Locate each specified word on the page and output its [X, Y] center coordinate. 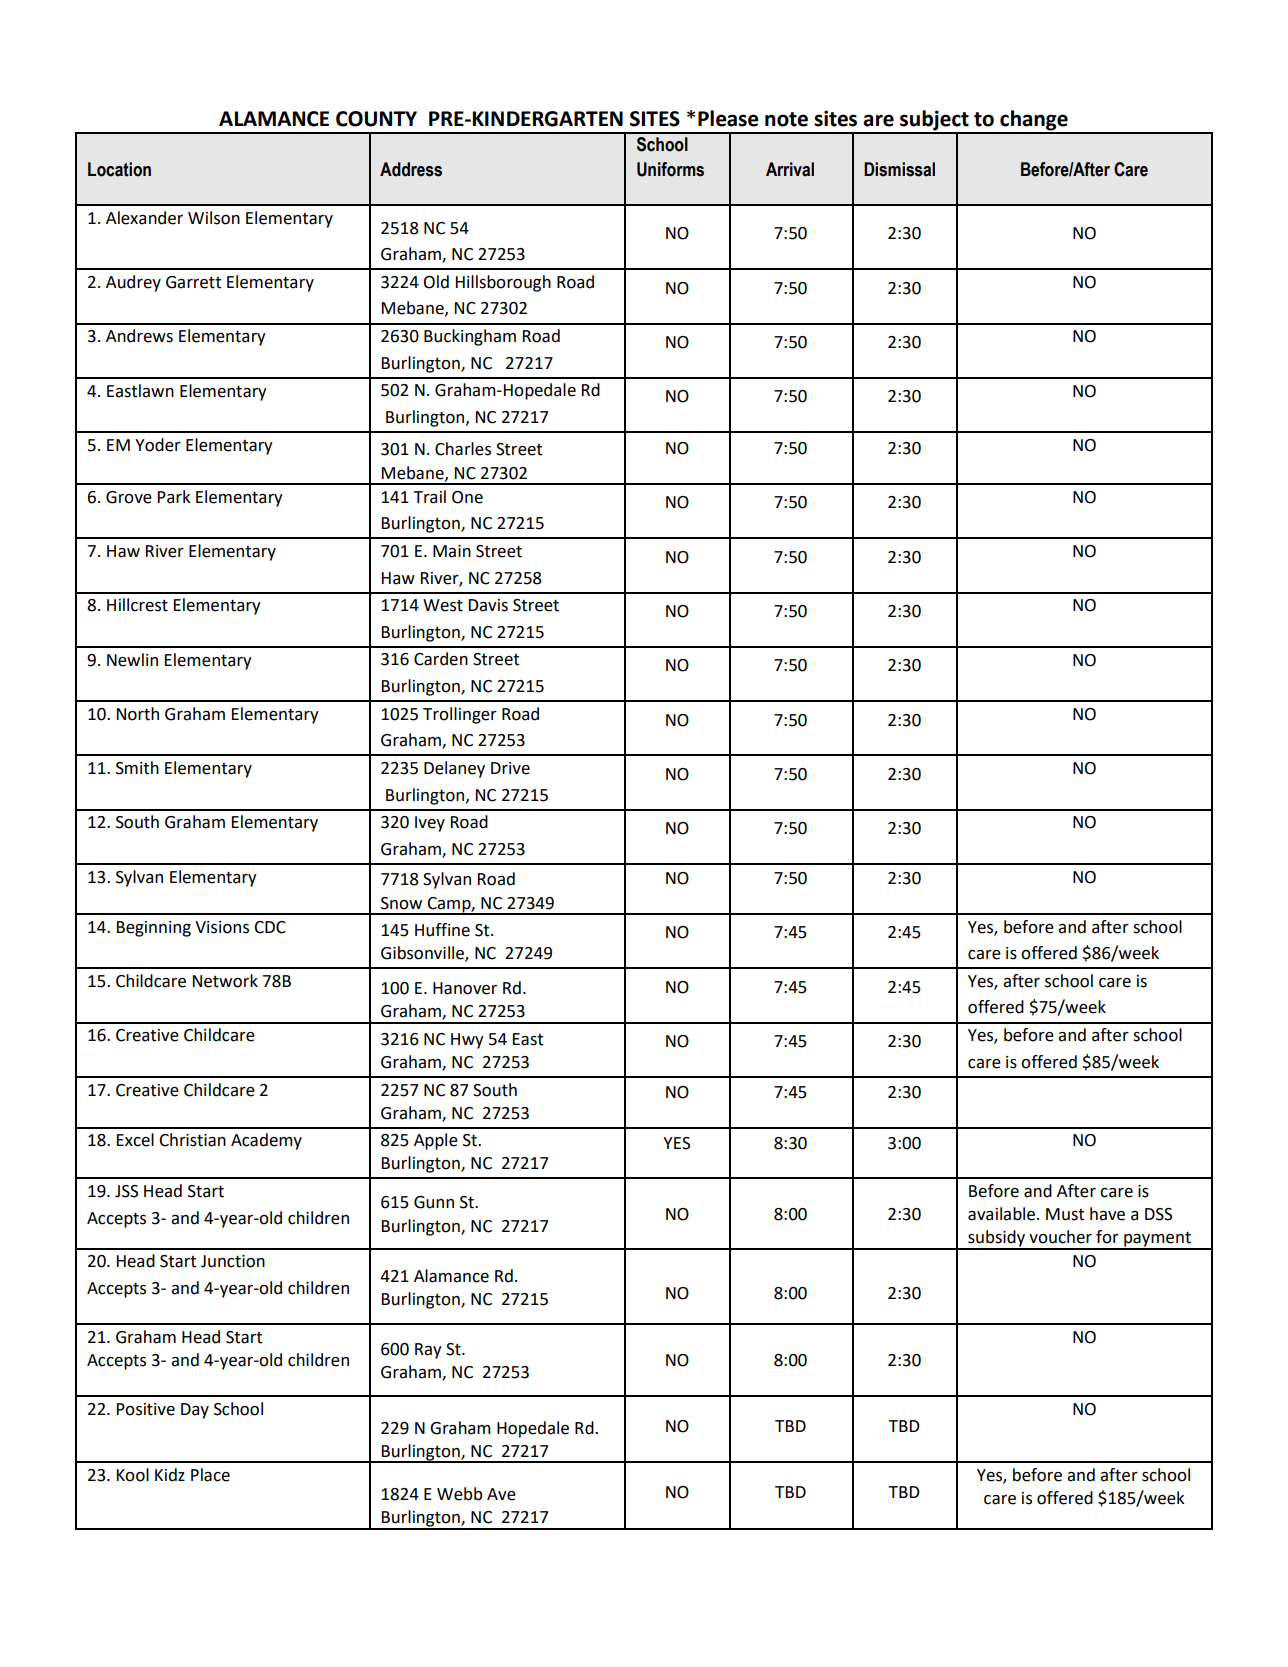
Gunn [434, 1202]
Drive [510, 768]
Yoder [158, 445]
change [1034, 121]
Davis [488, 605]
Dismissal [899, 169]
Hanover [465, 988]
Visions [222, 927]
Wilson [214, 218]
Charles [463, 449]
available [1003, 1214]
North [138, 714]
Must [1065, 1214]
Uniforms [670, 169]
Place [210, 1475]
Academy [266, 1141]
